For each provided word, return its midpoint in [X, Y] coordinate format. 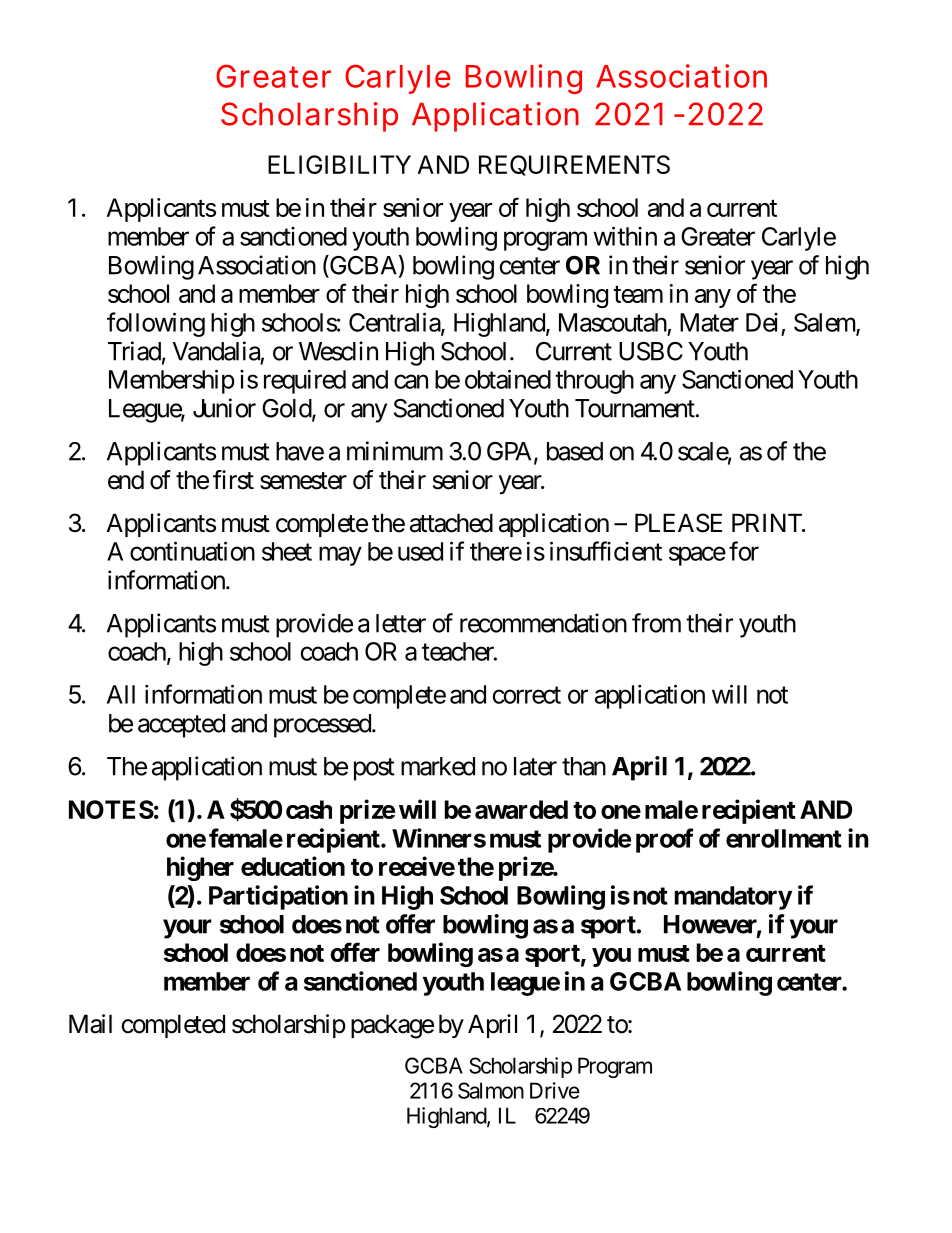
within [625, 236]
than [584, 766]
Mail [90, 1024]
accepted [181, 726]
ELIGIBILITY [339, 164]
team [638, 294]
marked [438, 766]
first [233, 480]
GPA [511, 452]
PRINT [768, 522]
